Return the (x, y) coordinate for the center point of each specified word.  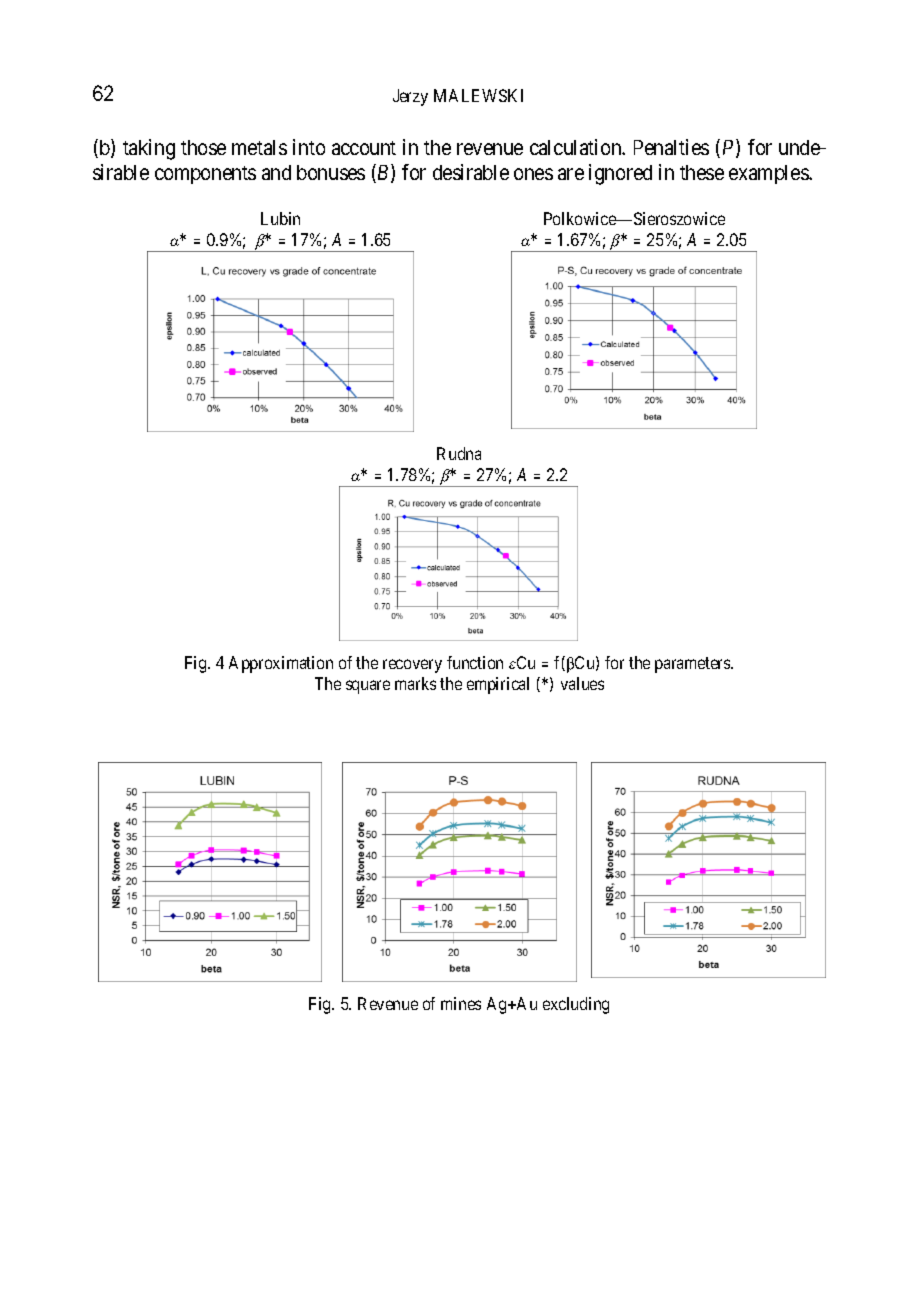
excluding (576, 1005)
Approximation (281, 664)
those (203, 147)
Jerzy (410, 97)
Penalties (671, 147)
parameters (693, 665)
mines (461, 1003)
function (475, 662)
